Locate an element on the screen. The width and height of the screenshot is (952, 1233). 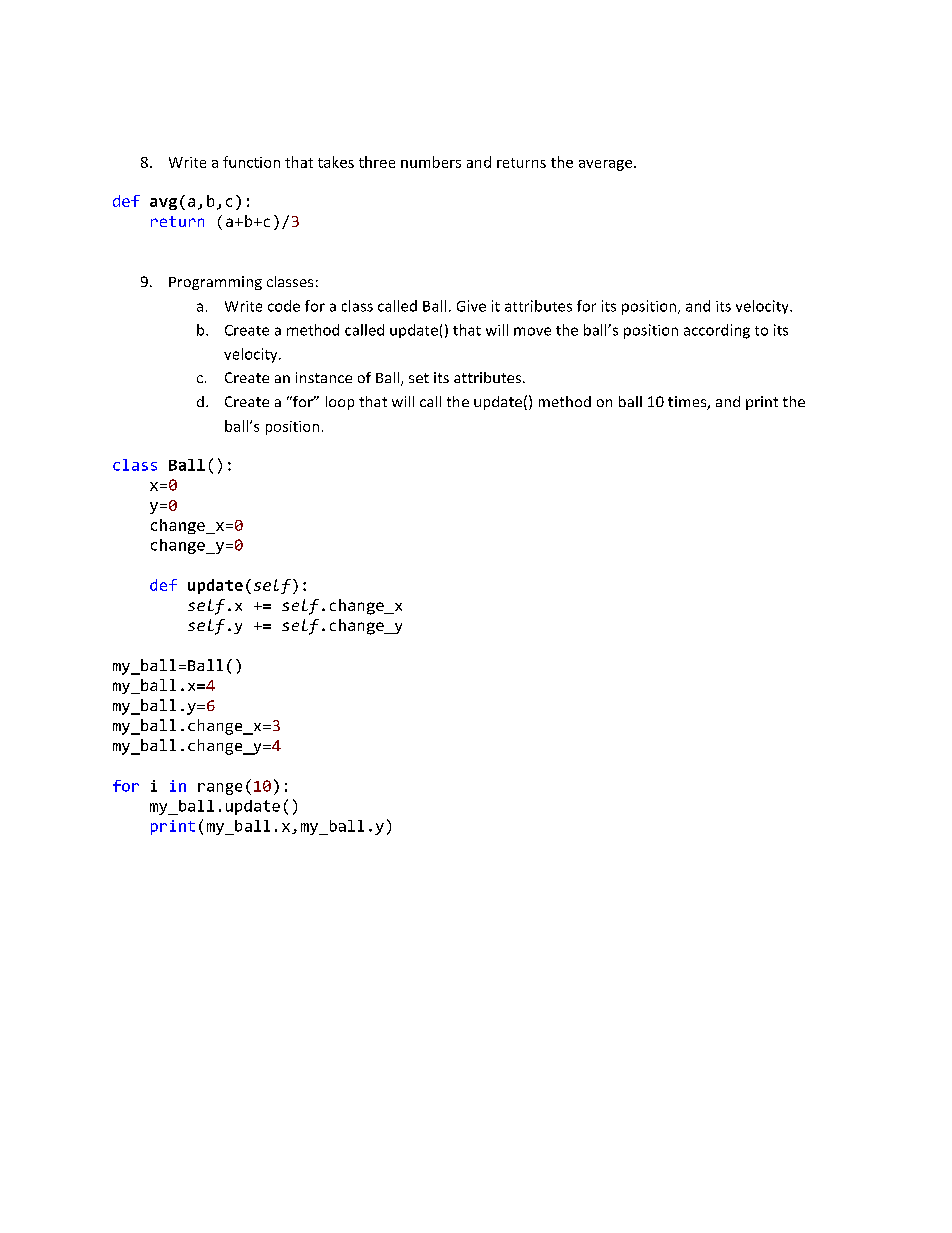
set is located at coordinates (419, 378).
